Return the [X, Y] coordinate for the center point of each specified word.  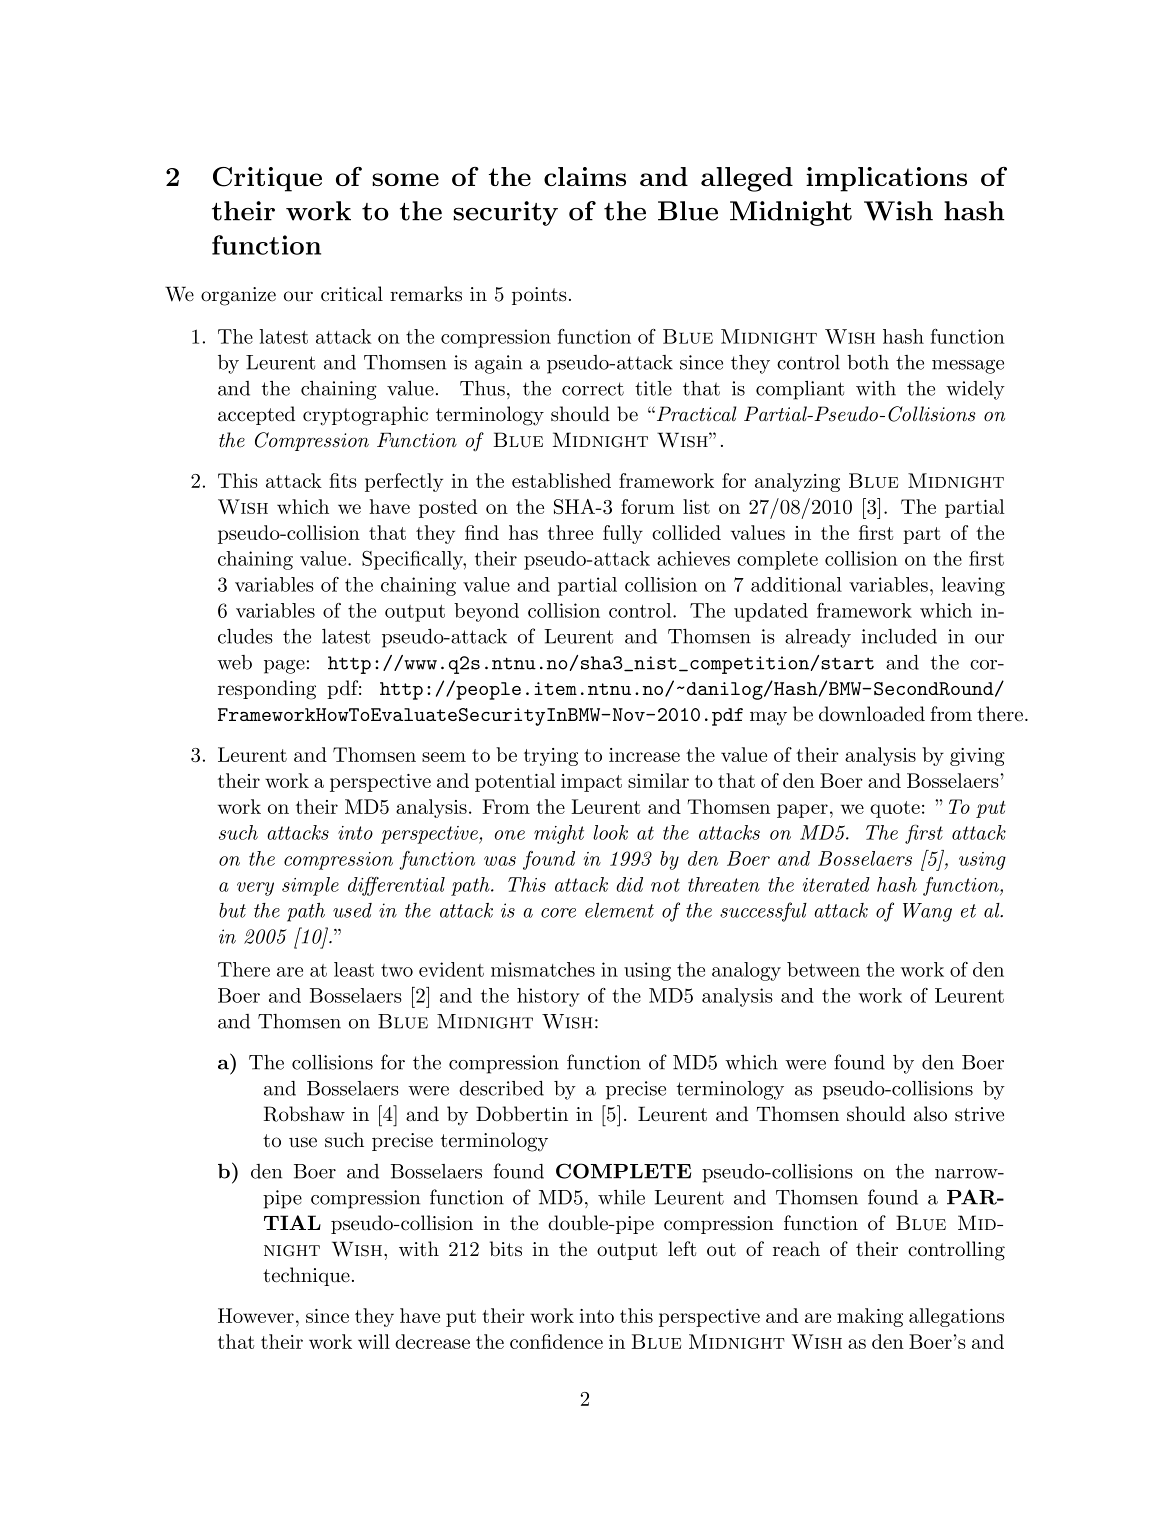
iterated [836, 884]
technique [306, 1276]
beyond [486, 612]
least [354, 969]
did [629, 884]
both [868, 362]
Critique [267, 179]
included [899, 636]
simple [310, 886]
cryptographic [365, 416]
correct [593, 389]
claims [585, 176]
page [284, 667]
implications [886, 179]
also [930, 1114]
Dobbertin [522, 1114]
